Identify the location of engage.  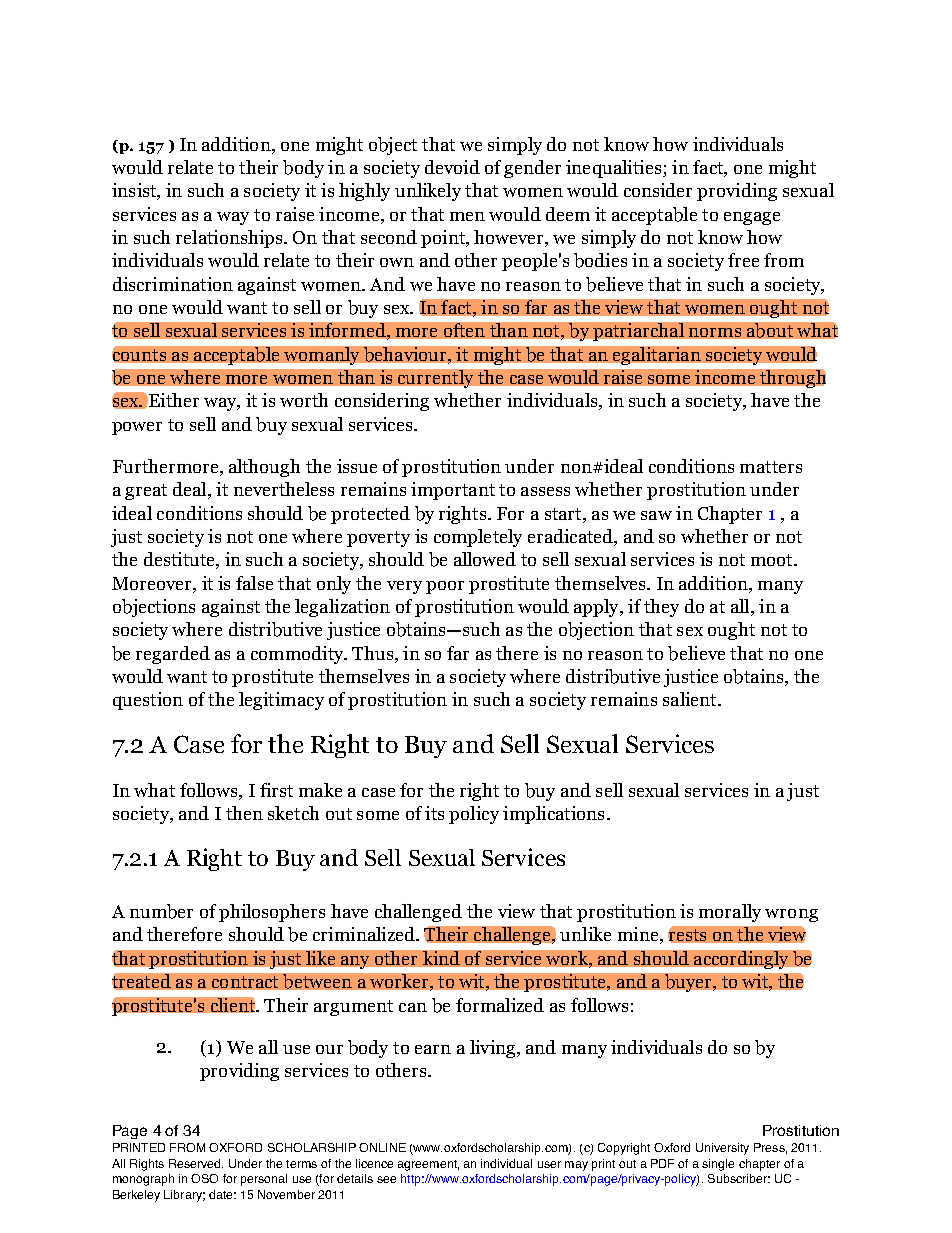
(752, 218).
